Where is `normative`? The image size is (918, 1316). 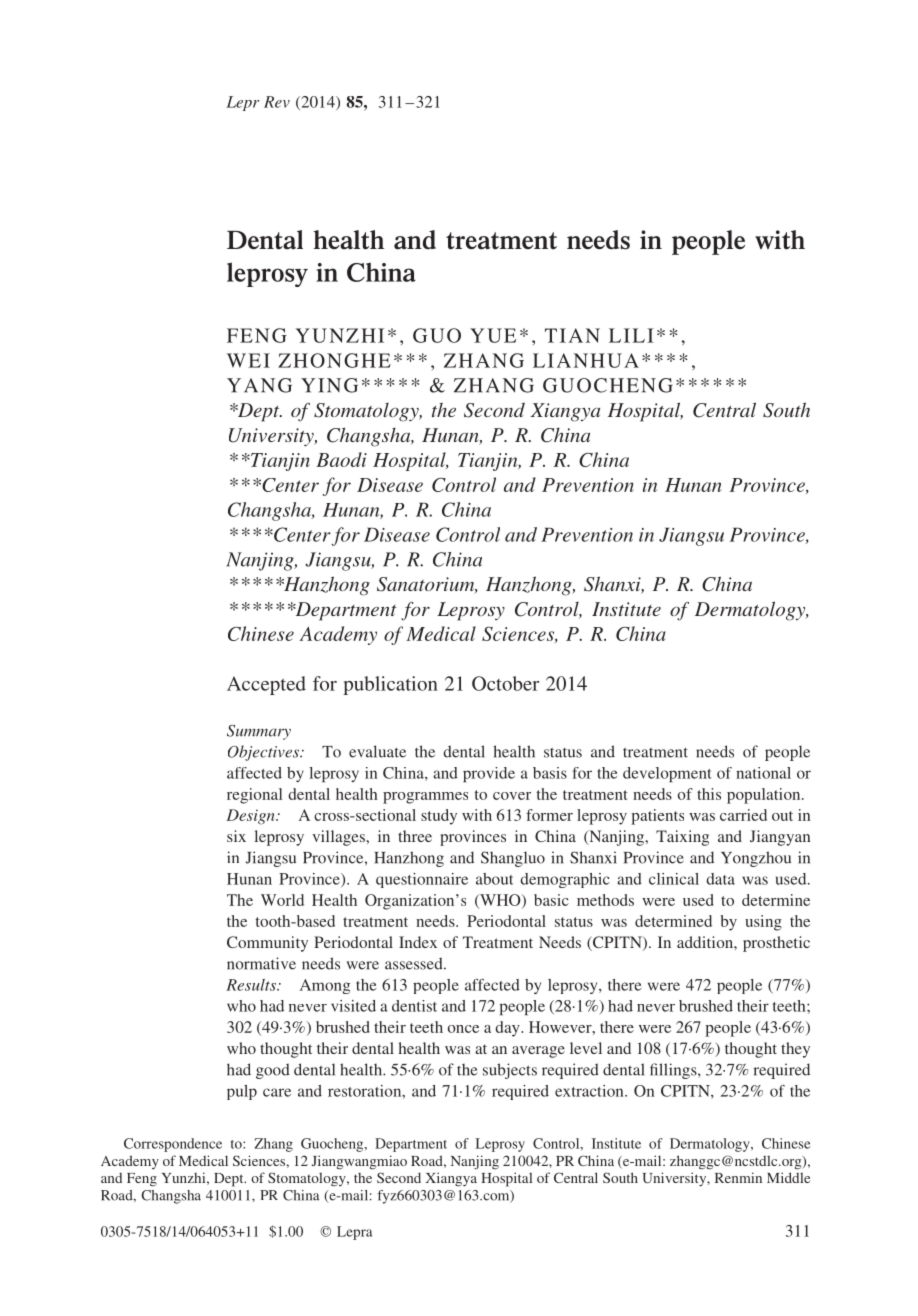
normative is located at coordinates (261, 963).
